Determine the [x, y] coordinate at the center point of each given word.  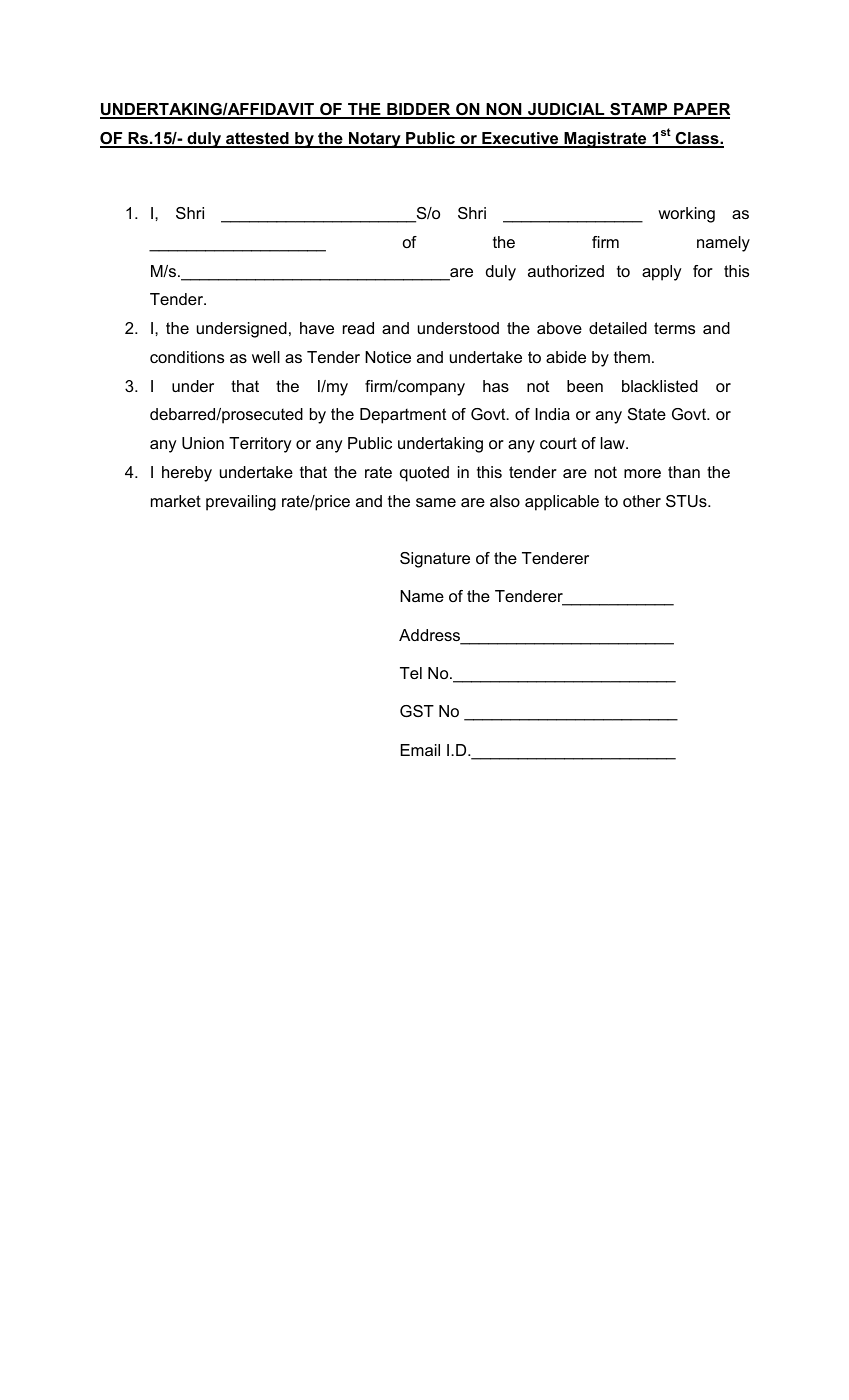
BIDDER [419, 110]
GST [417, 711]
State [647, 414]
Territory [260, 445]
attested [257, 139]
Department [403, 416]
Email [420, 750]
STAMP [639, 110]
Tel [411, 673]
